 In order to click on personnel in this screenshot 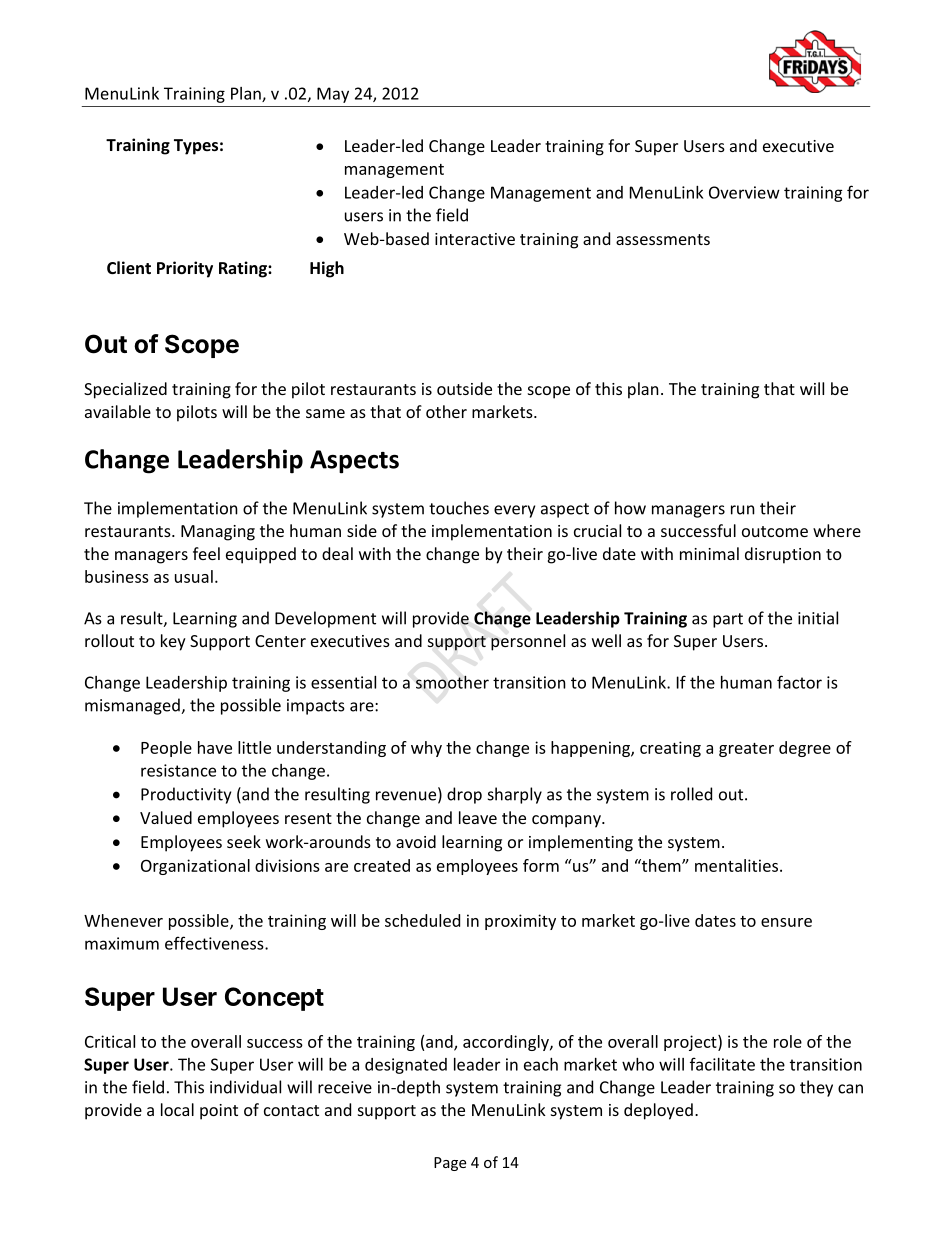, I will do `click(528, 642)`.
